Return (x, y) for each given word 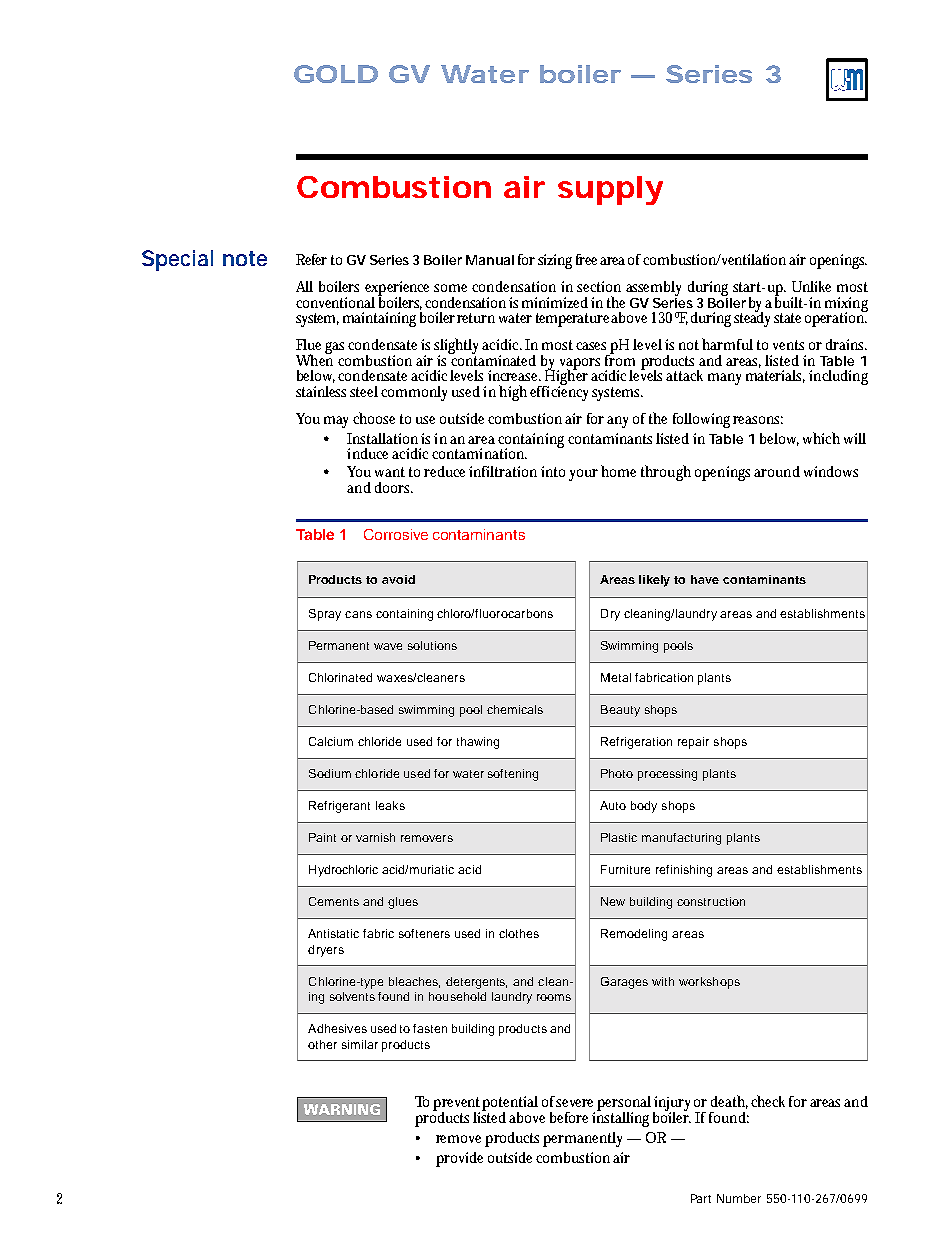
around (777, 471)
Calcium (331, 741)
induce (367, 453)
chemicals (515, 709)
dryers (326, 951)
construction (711, 901)
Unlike (811, 286)
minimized (555, 302)
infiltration (503, 471)
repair (693, 743)
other (322, 1044)
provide (459, 1159)
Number (739, 1198)
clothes (519, 933)
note (245, 258)
